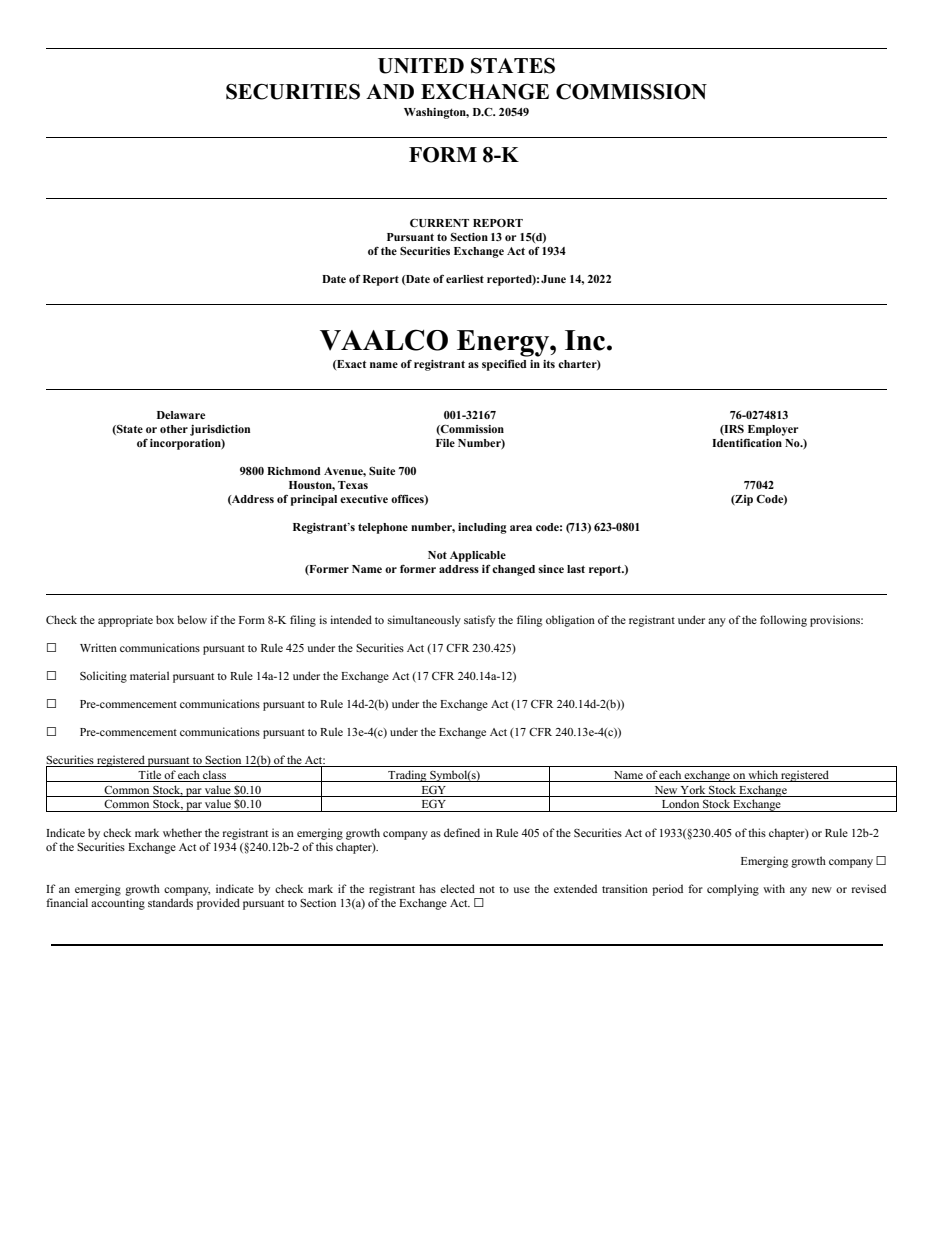 The height and width of the page is (1233, 952). Describe the element at coordinates (479, 621) in the page. I see `satisfy` at that location.
